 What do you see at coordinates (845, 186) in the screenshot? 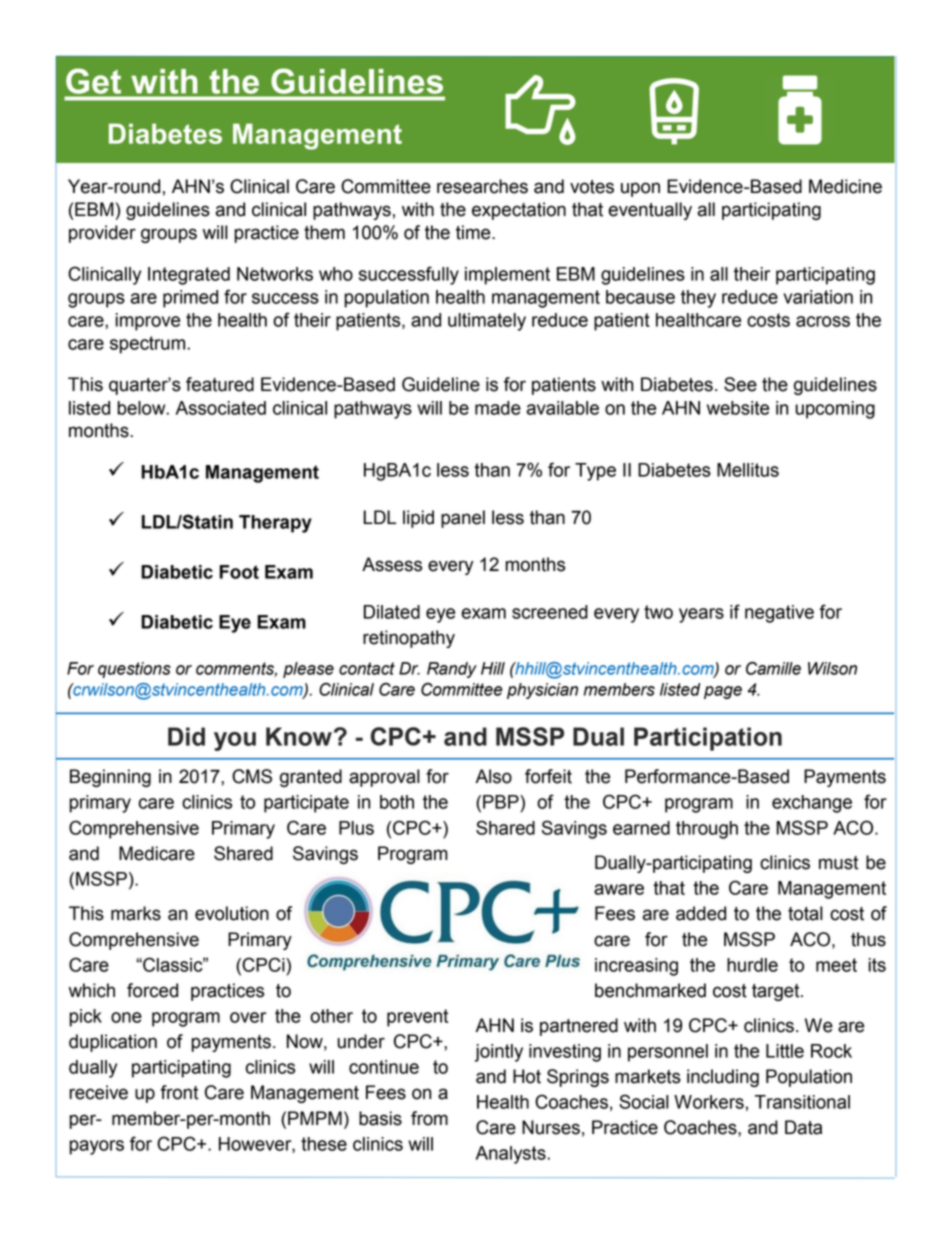
I see `Medicine` at bounding box center [845, 186].
